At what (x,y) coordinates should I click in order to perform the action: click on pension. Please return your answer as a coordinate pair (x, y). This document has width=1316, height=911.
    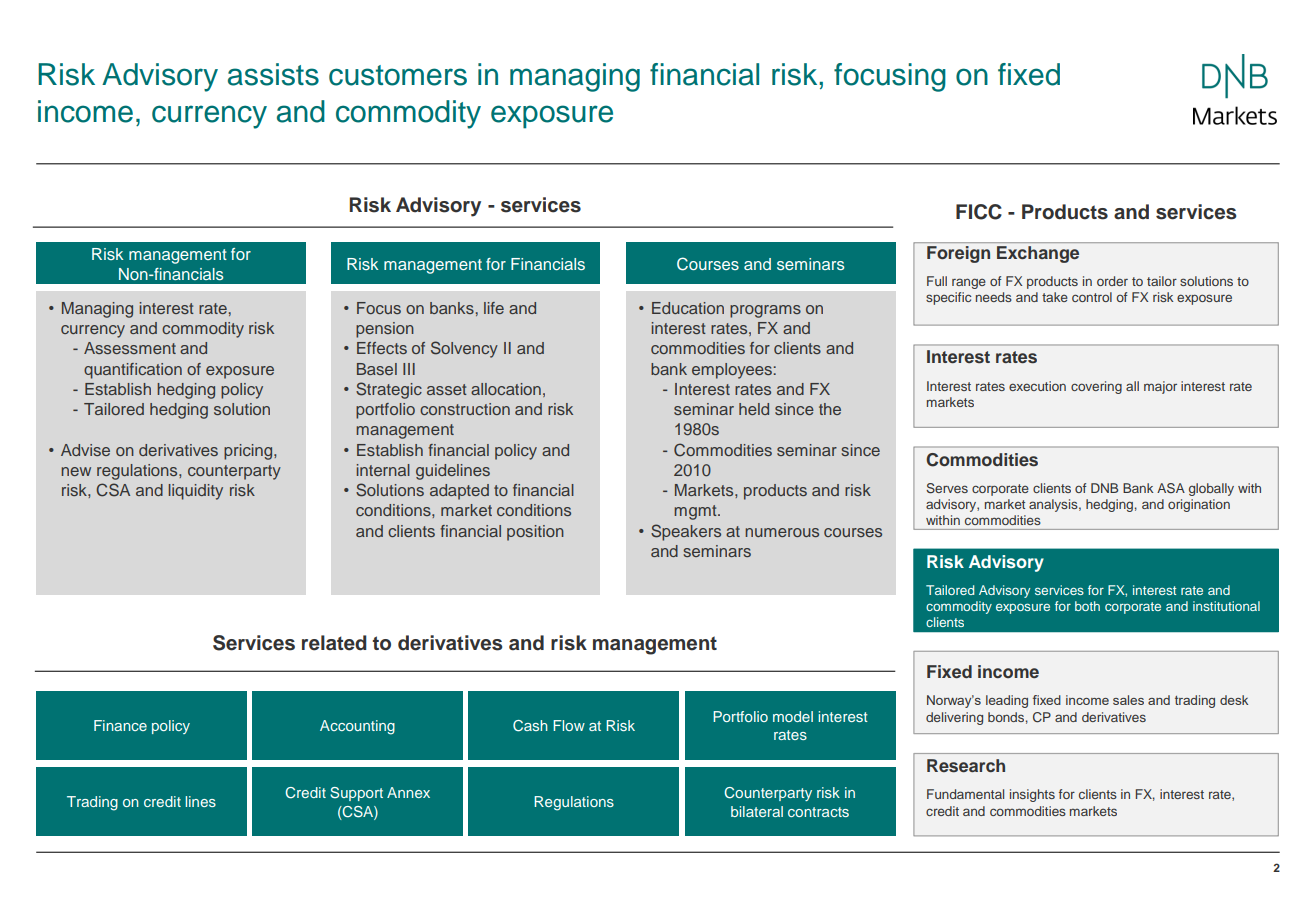
    Looking at the image, I should click on (385, 330).
